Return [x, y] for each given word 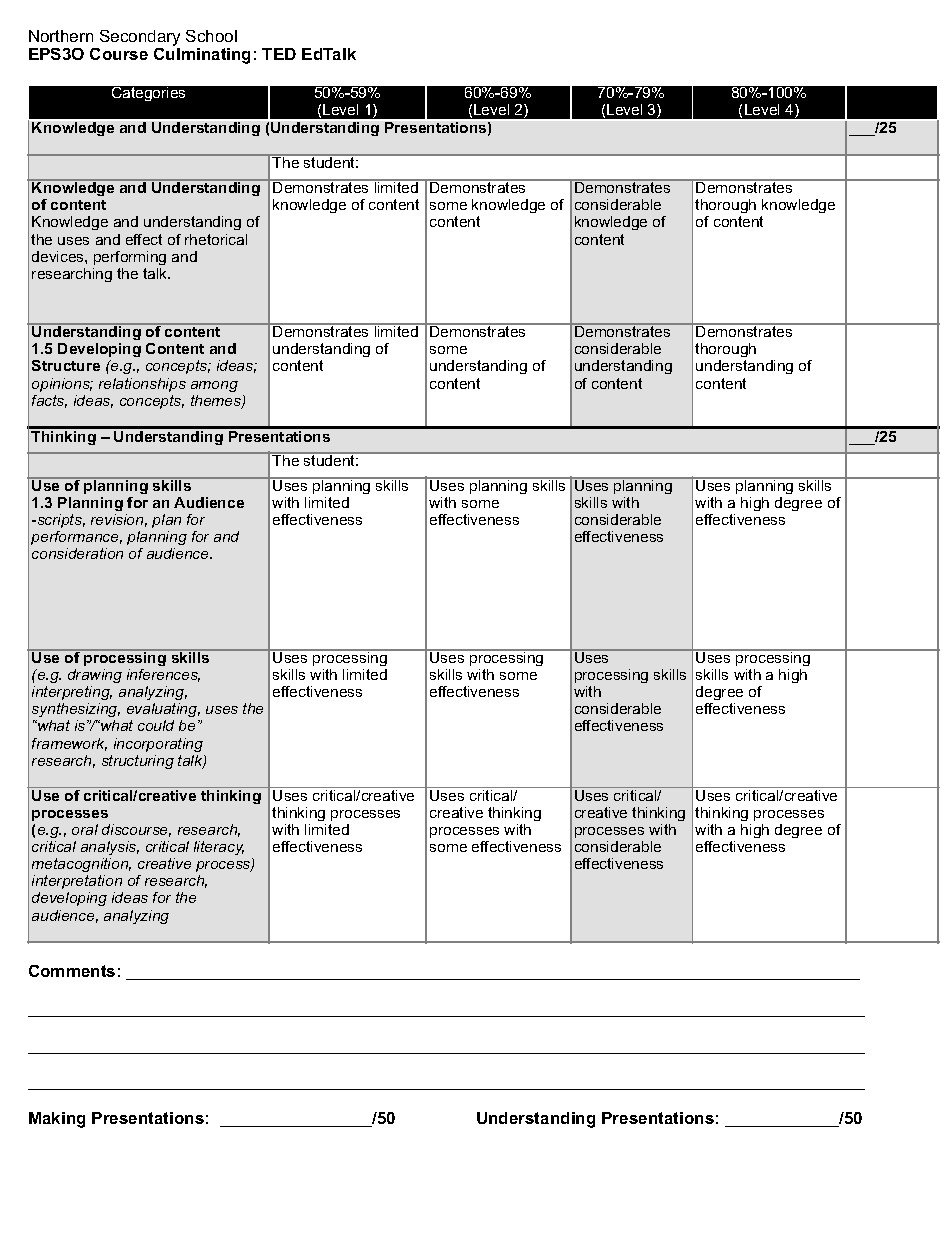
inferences [163, 675]
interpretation [77, 882]
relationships [142, 385]
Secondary [139, 39]
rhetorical [216, 239]
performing [130, 258]
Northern [61, 36]
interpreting [72, 693]
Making [57, 1120]
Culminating [202, 56]
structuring [138, 762]
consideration [77, 553]
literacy [219, 848]
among [214, 386]
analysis [110, 848]
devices [59, 256]
